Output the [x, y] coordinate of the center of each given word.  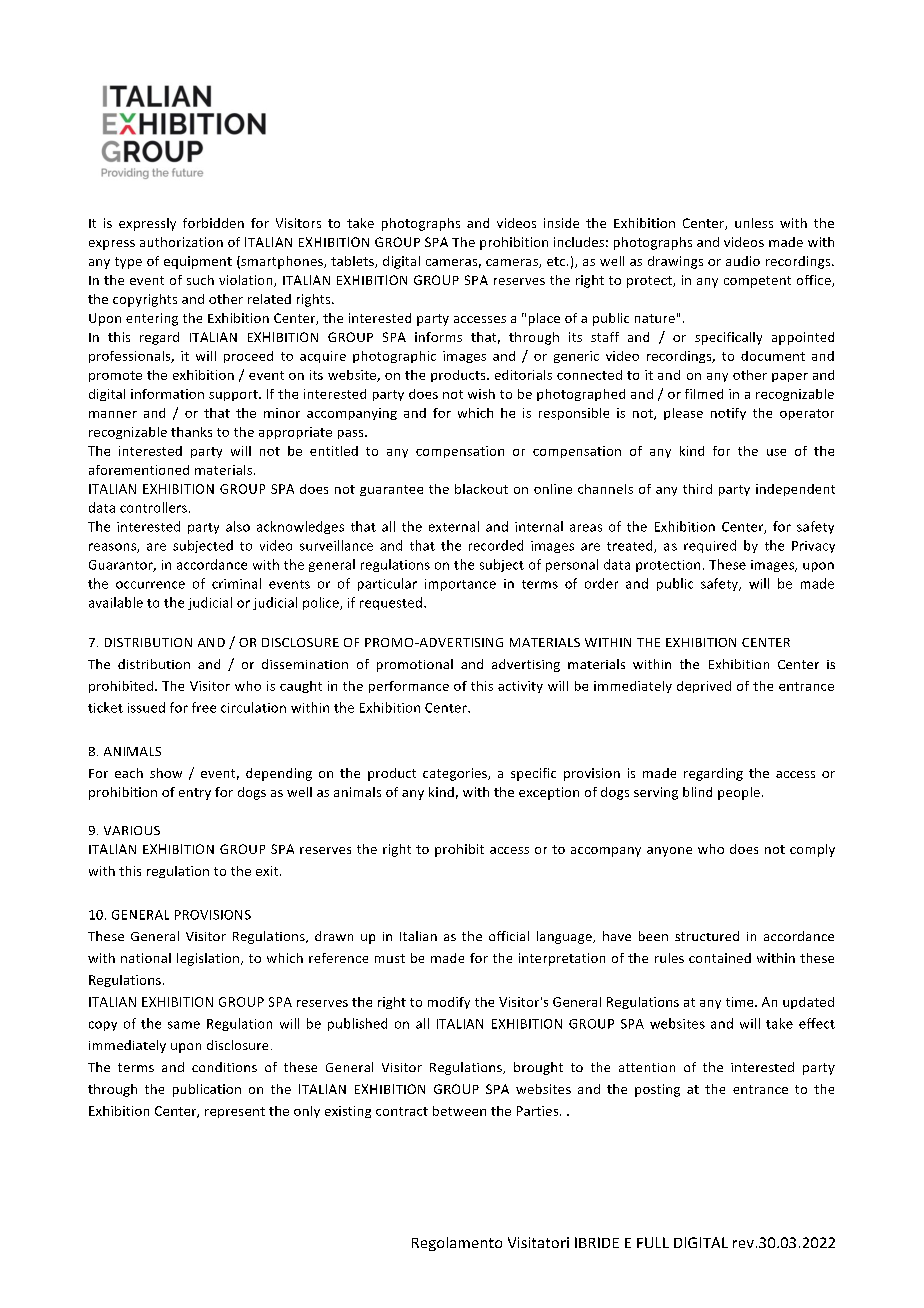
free [204, 707]
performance [409, 687]
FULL [653, 1242]
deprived [704, 687]
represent [235, 1112]
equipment [198, 262]
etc [557, 261]
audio [743, 261]
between [459, 1111]
